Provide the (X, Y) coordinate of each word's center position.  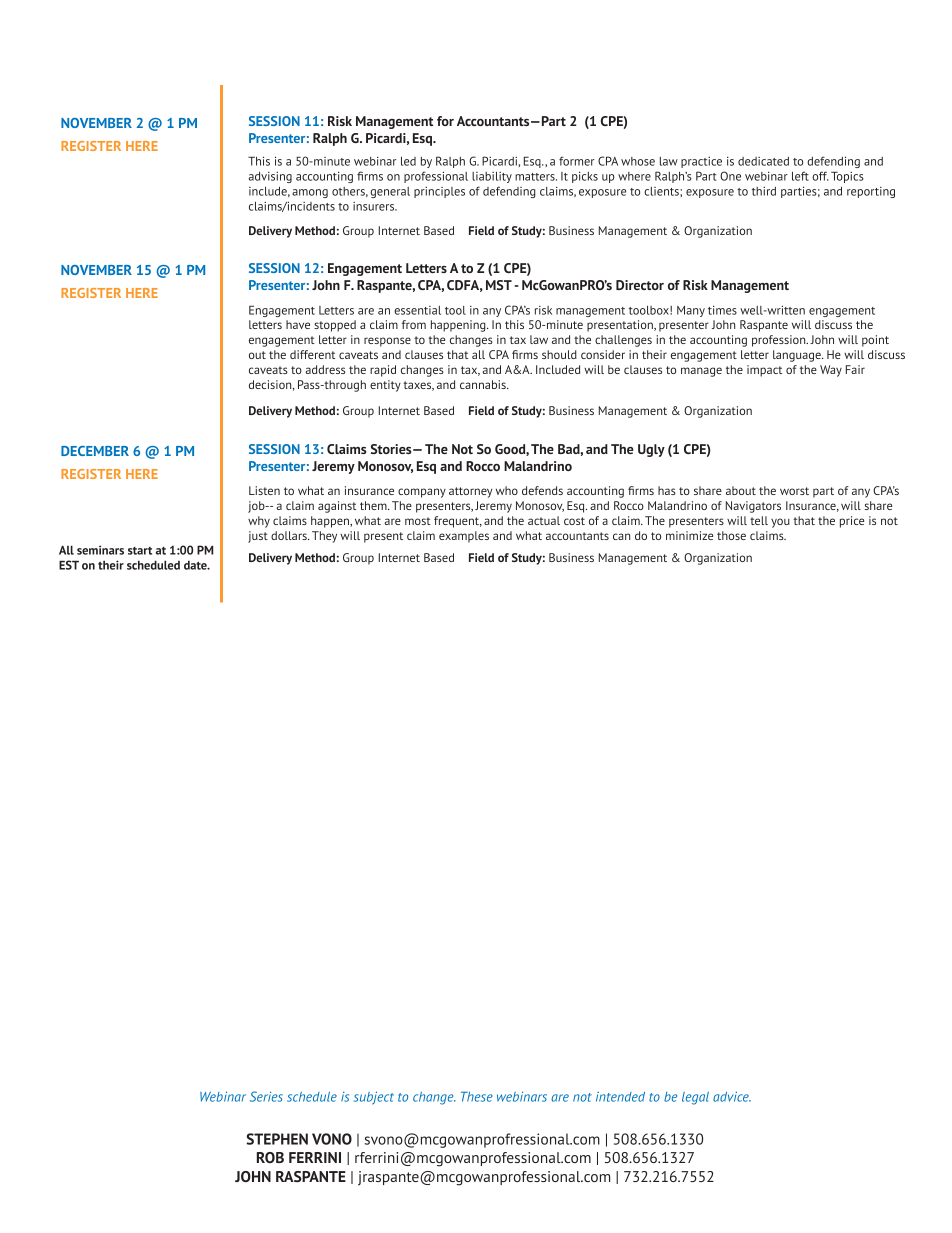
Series (266, 1096)
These (477, 1097)
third (764, 191)
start (140, 551)
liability (492, 177)
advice (732, 1096)
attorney (470, 492)
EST (69, 565)
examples (464, 537)
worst (794, 491)
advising (270, 177)
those (731, 535)
